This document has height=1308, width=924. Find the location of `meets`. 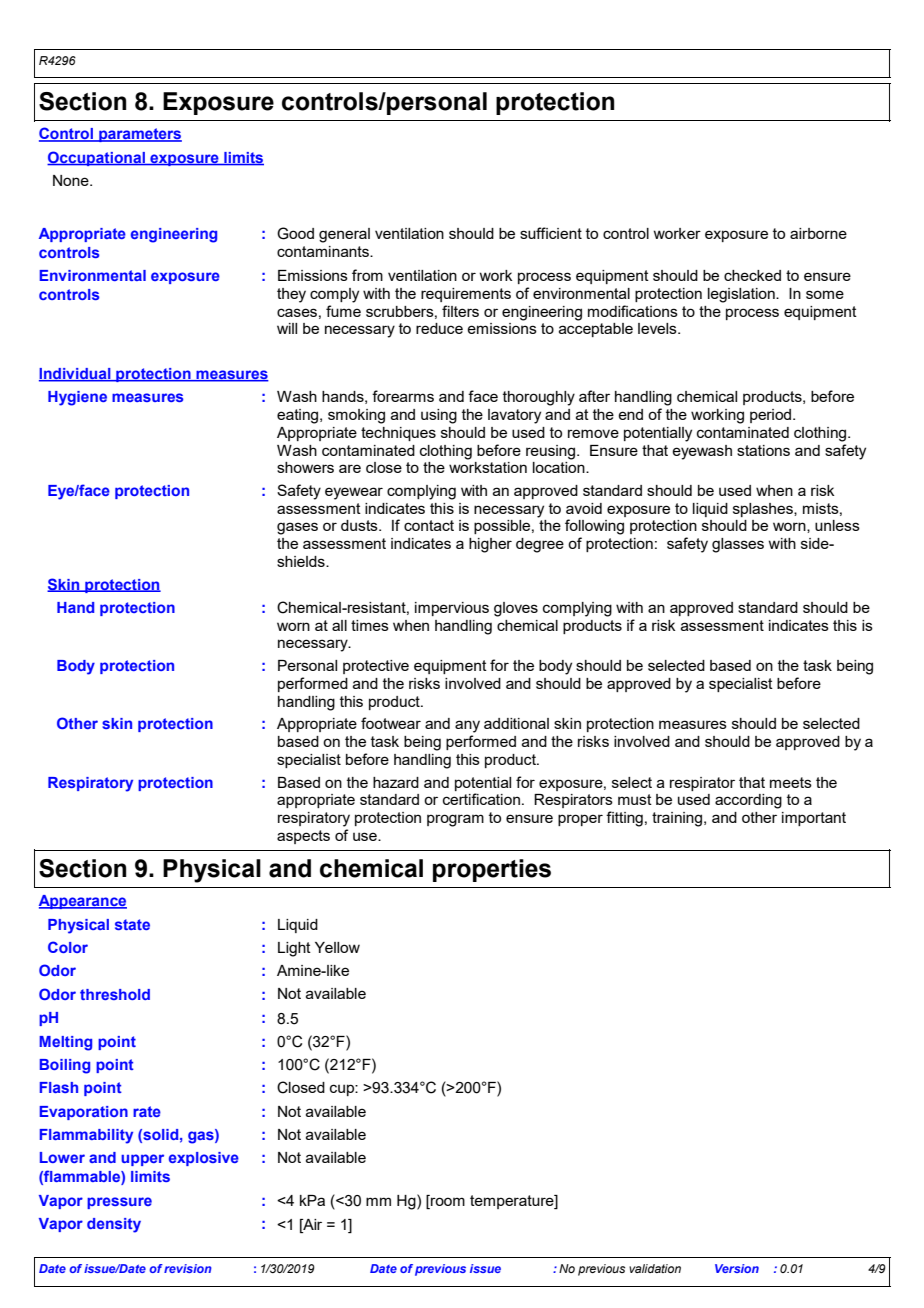

meets is located at coordinates (791, 782).
